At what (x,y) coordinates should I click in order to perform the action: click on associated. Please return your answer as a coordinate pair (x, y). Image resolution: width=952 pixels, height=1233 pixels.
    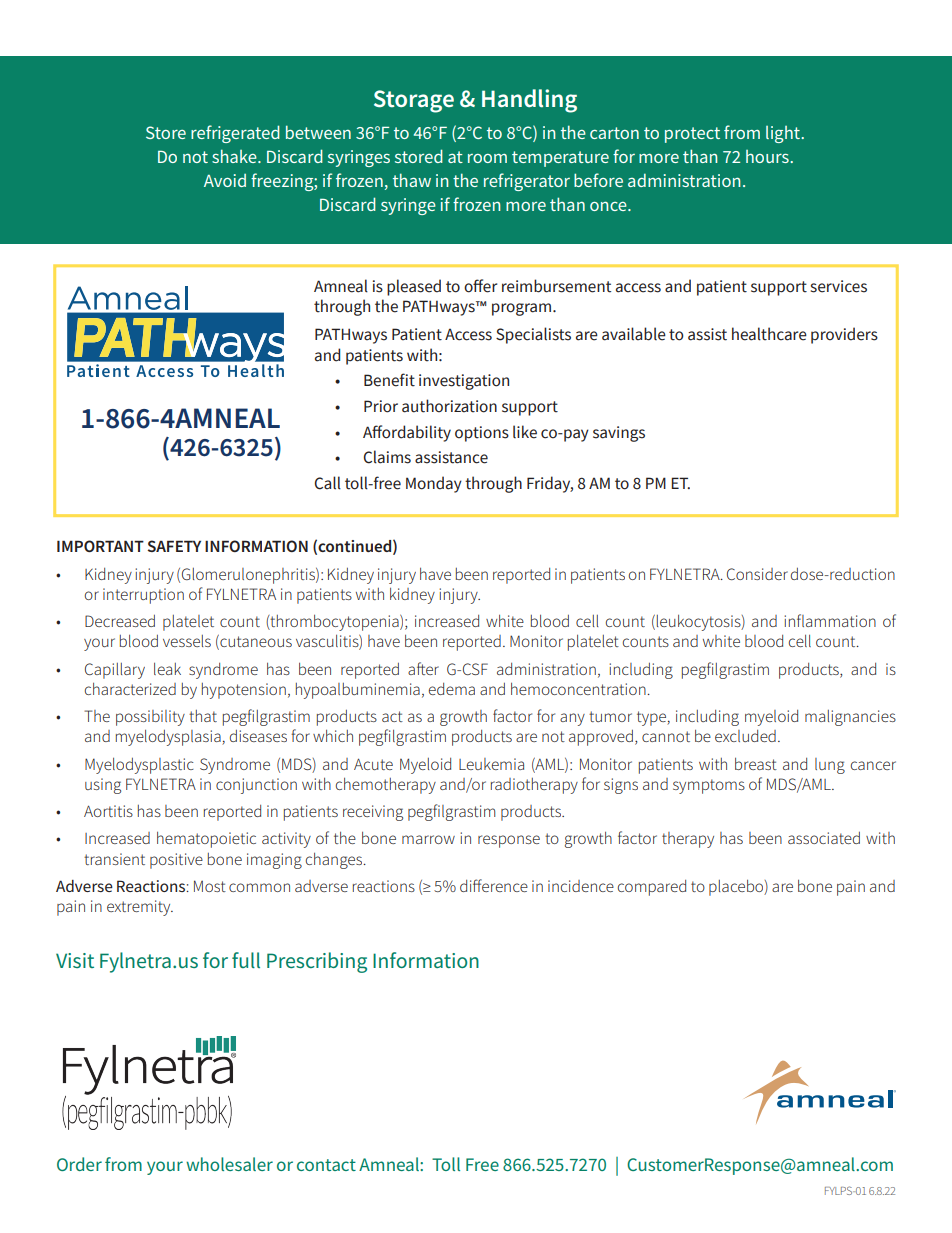
    Looking at the image, I should click on (824, 838).
